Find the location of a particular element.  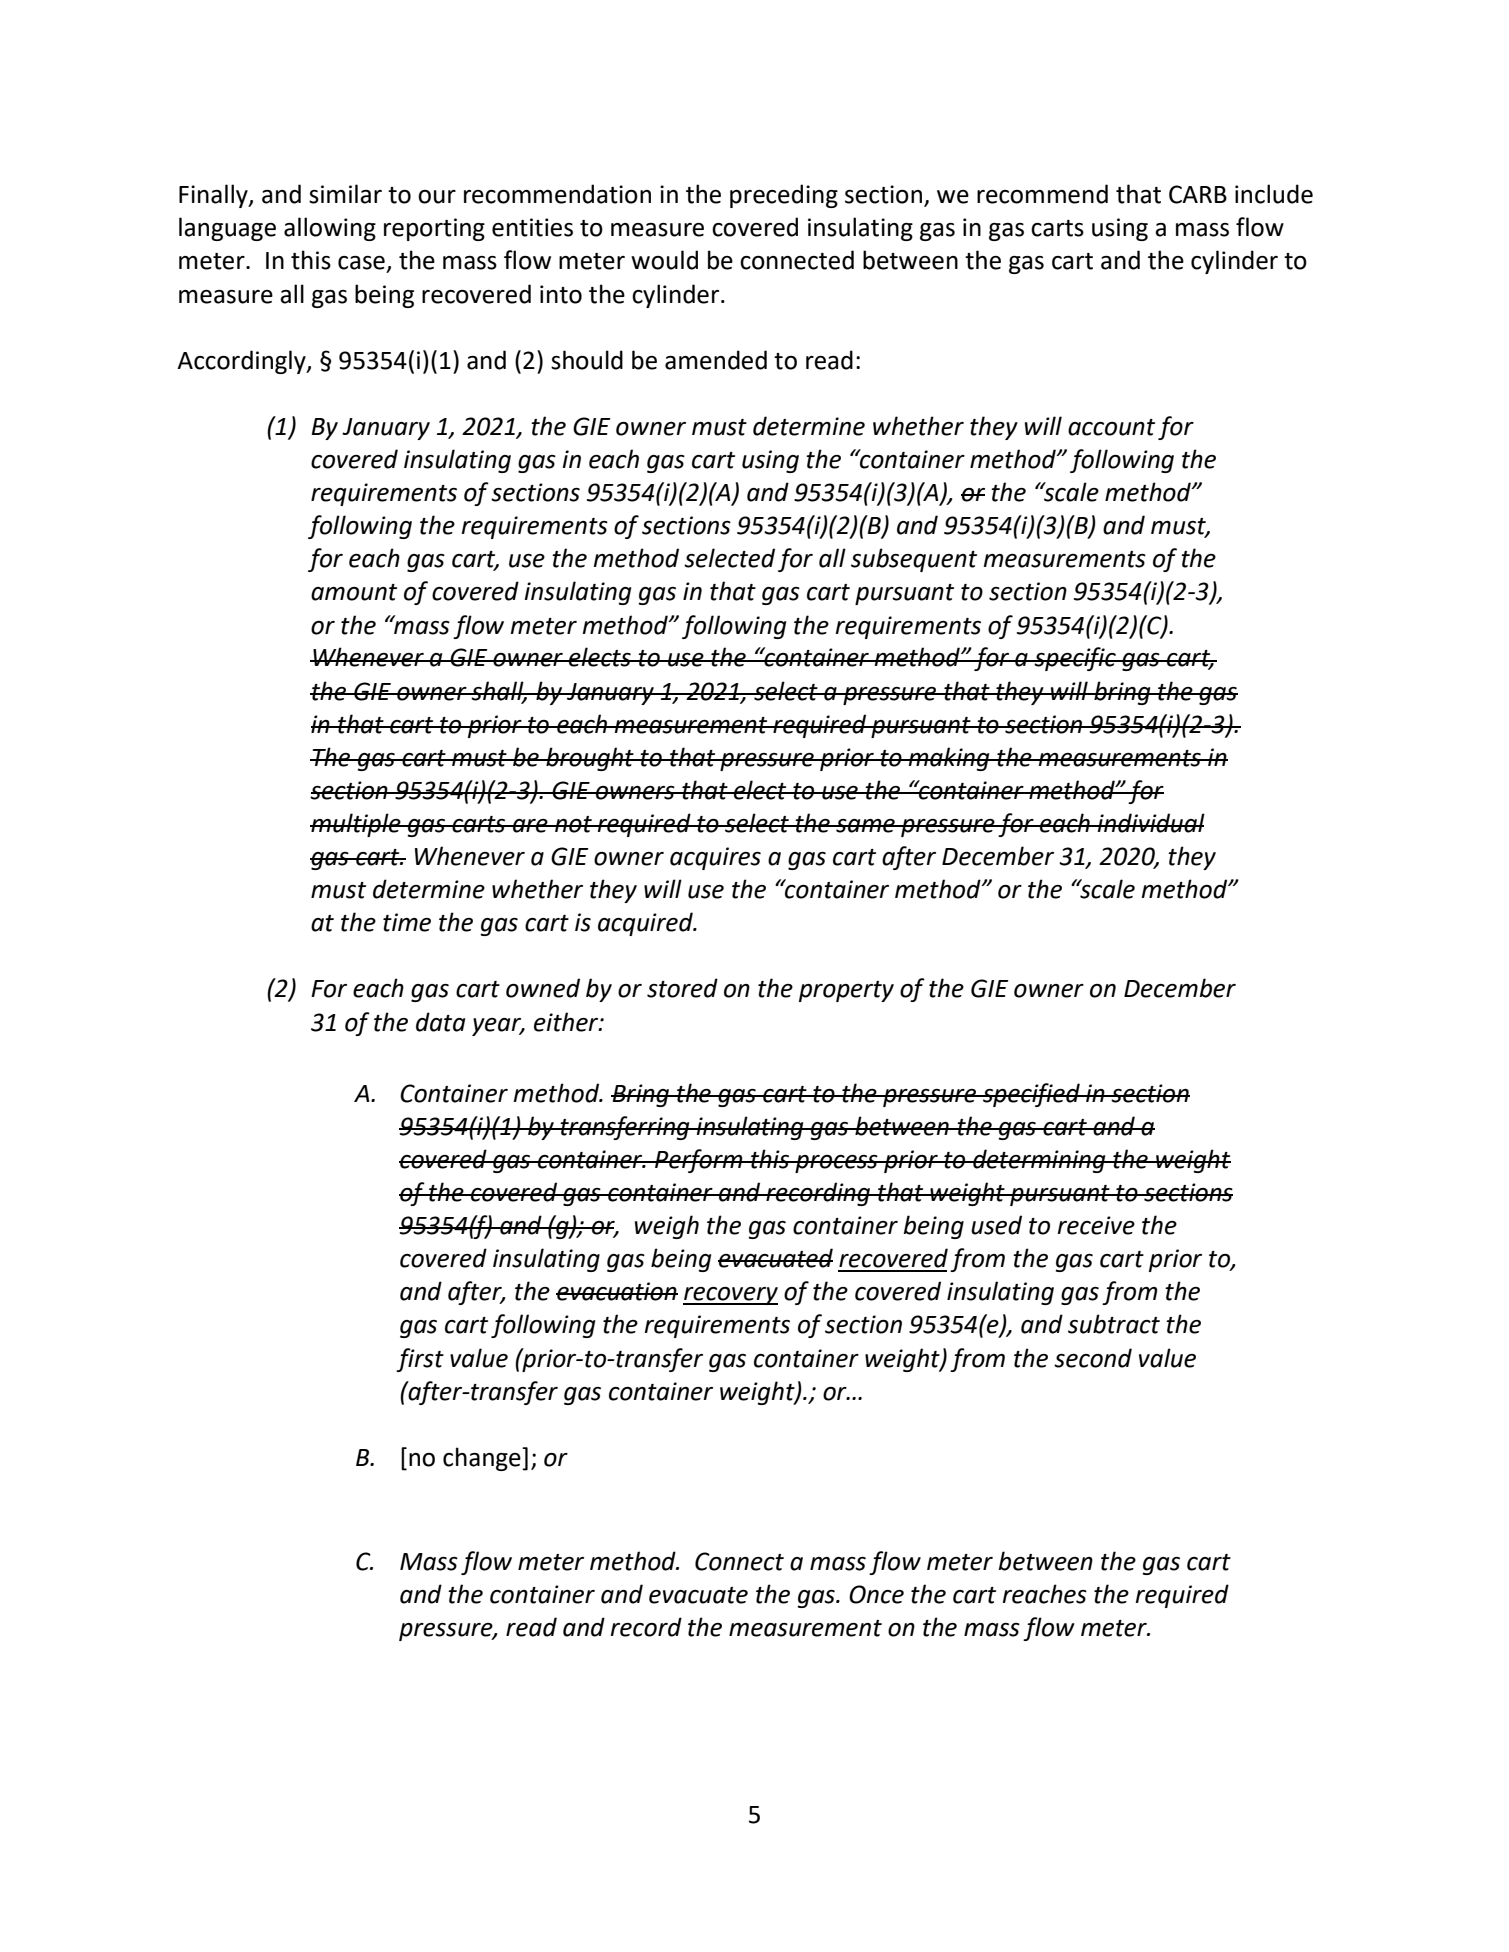

preceding is located at coordinates (784, 196).
